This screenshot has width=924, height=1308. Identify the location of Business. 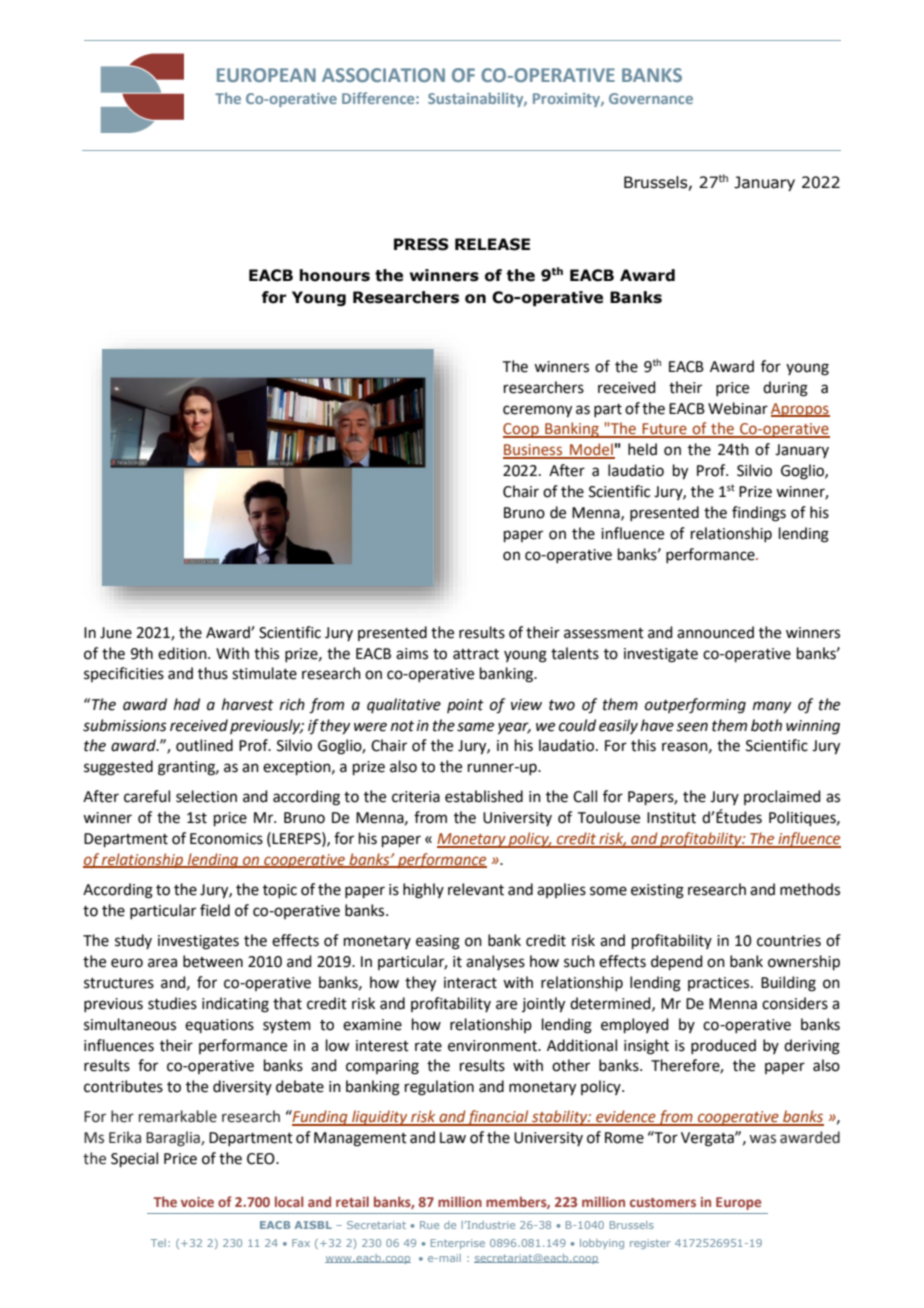
(534, 451).
